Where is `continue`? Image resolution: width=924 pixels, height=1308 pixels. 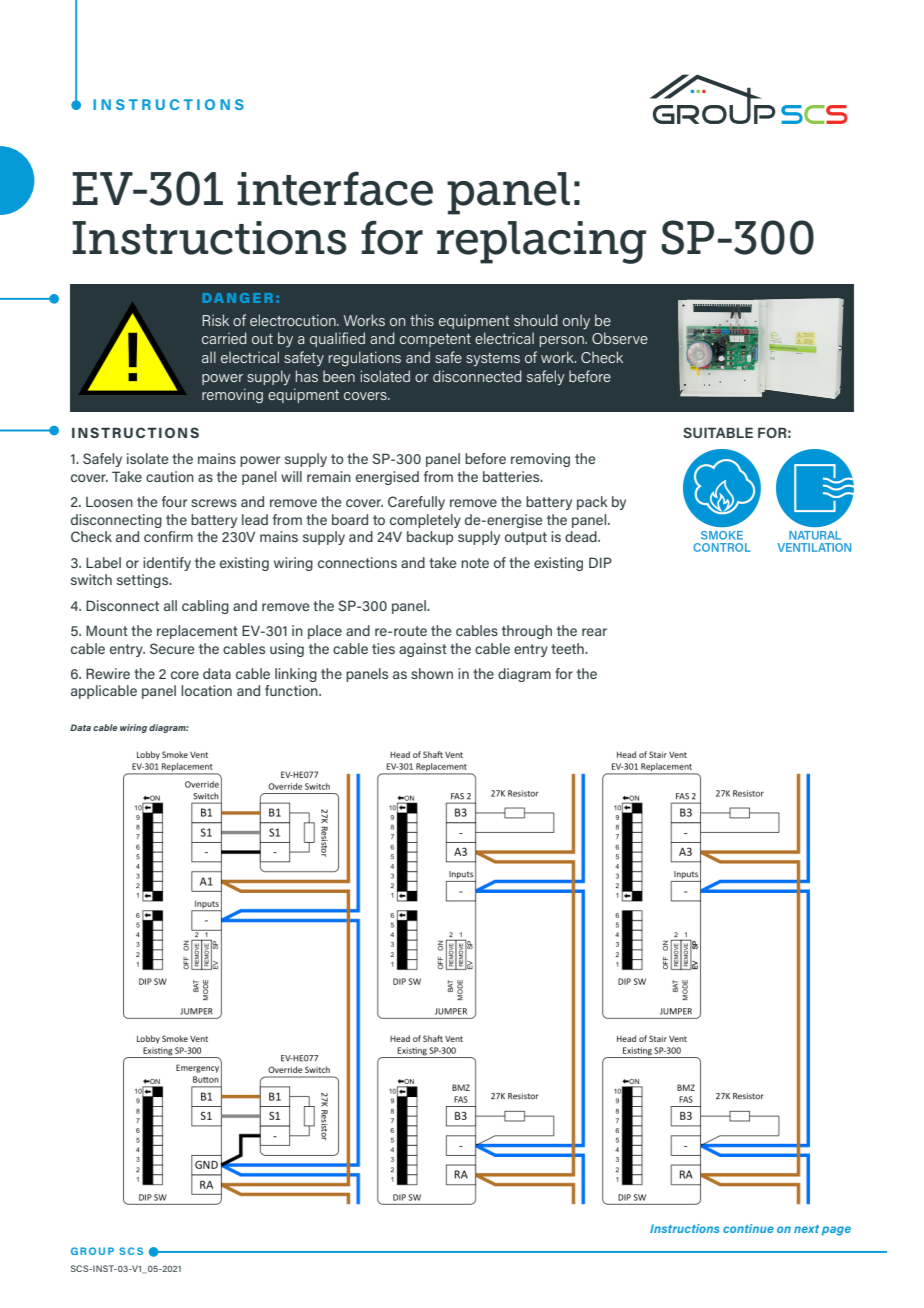 continue is located at coordinates (748, 1228).
